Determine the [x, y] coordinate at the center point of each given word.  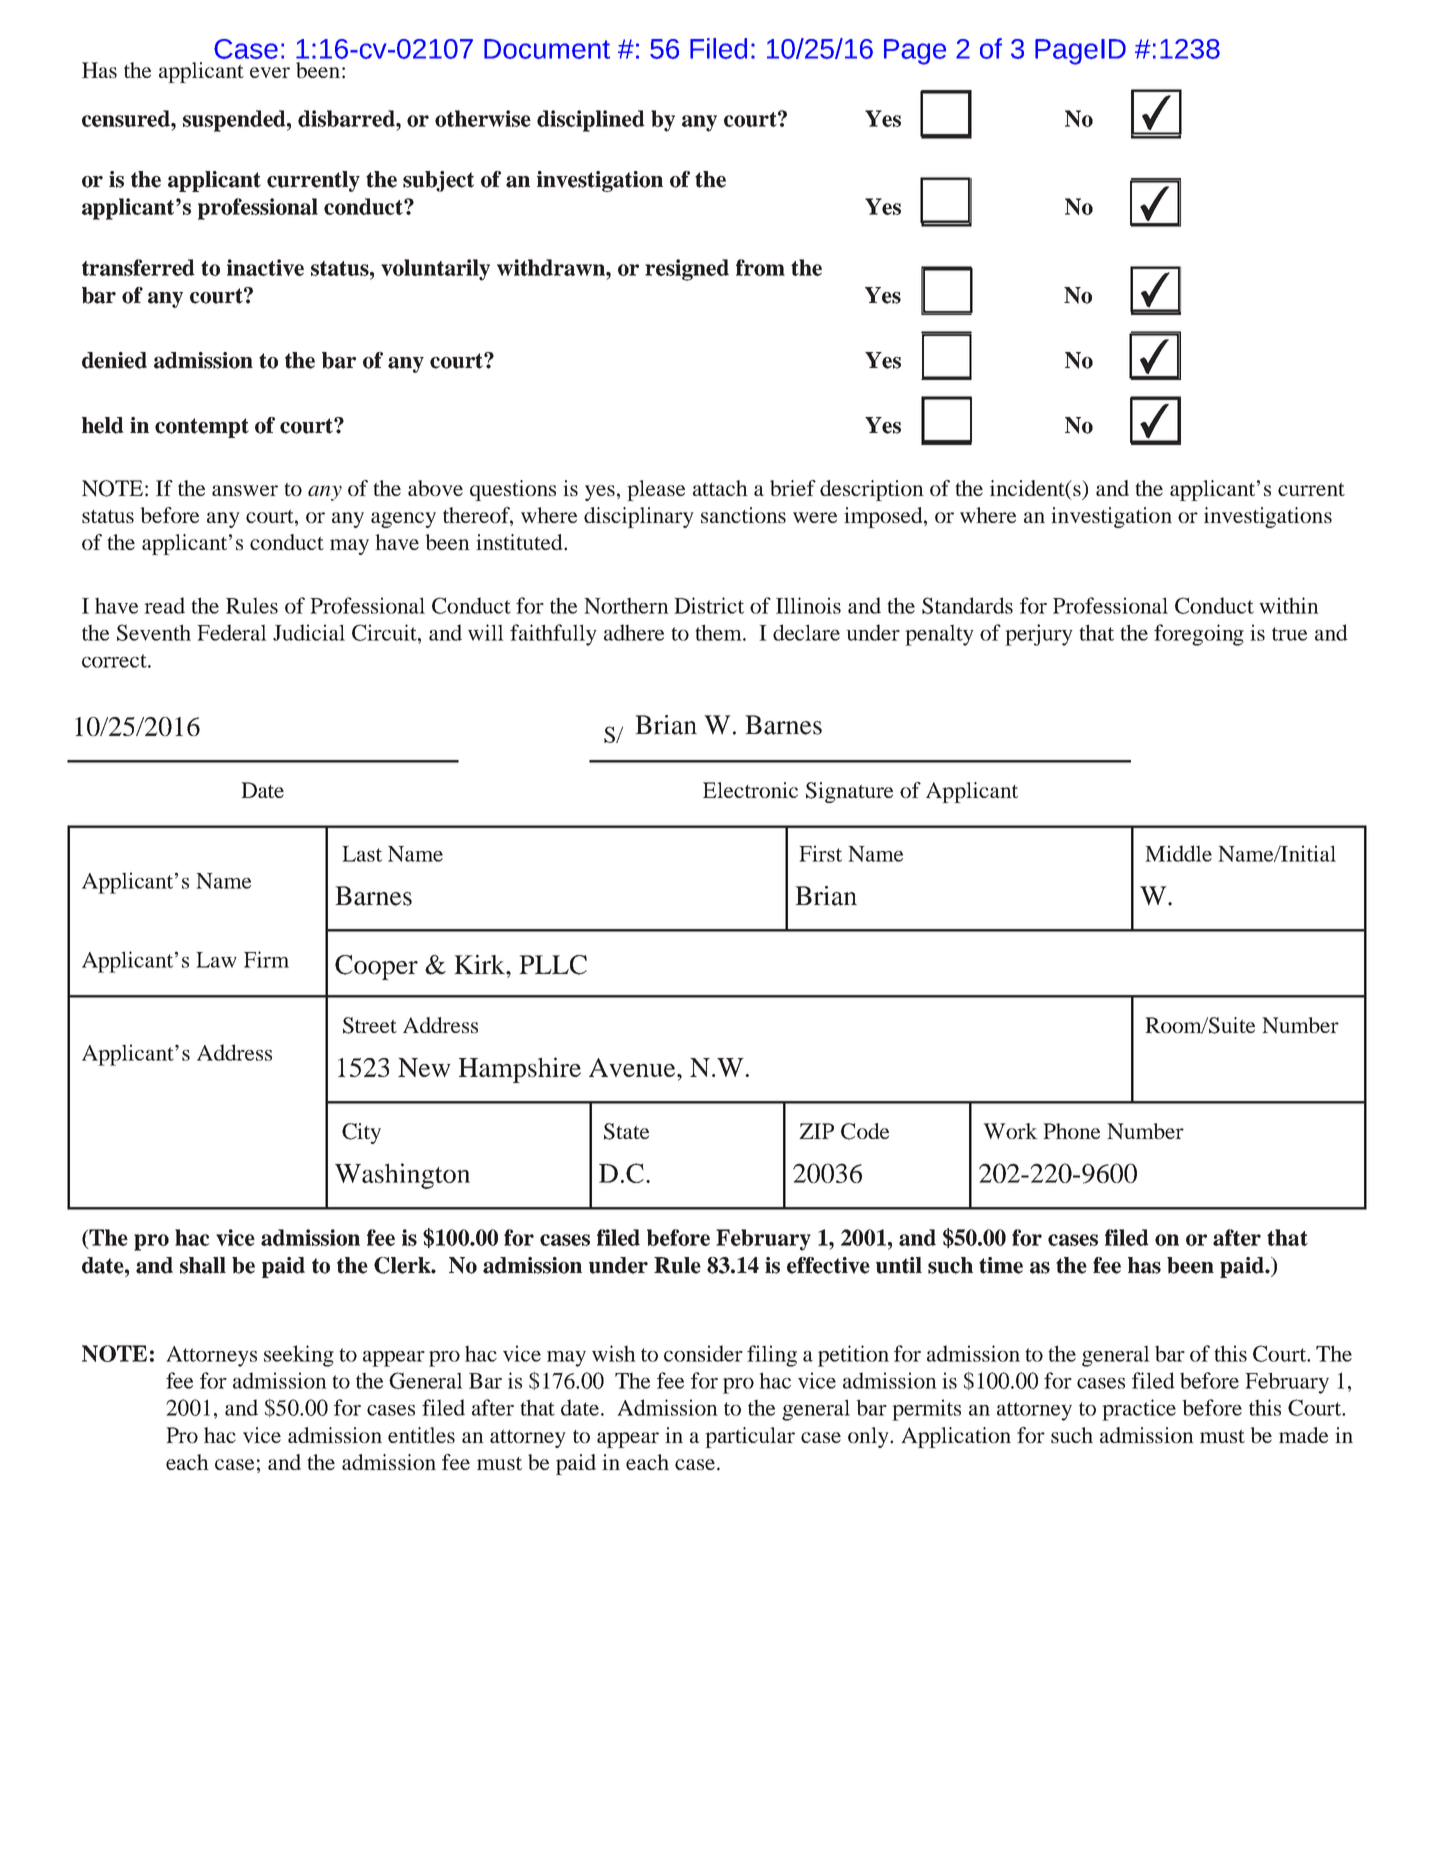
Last [362, 854]
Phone [1071, 1131]
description [872, 490]
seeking [299, 1356]
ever [270, 72]
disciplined [591, 121]
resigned [687, 270]
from [760, 267]
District [709, 605]
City [361, 1133]
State [626, 1131]
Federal [232, 632]
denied [114, 360]
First [820, 853]
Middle [1178, 853]
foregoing [1199, 635]
